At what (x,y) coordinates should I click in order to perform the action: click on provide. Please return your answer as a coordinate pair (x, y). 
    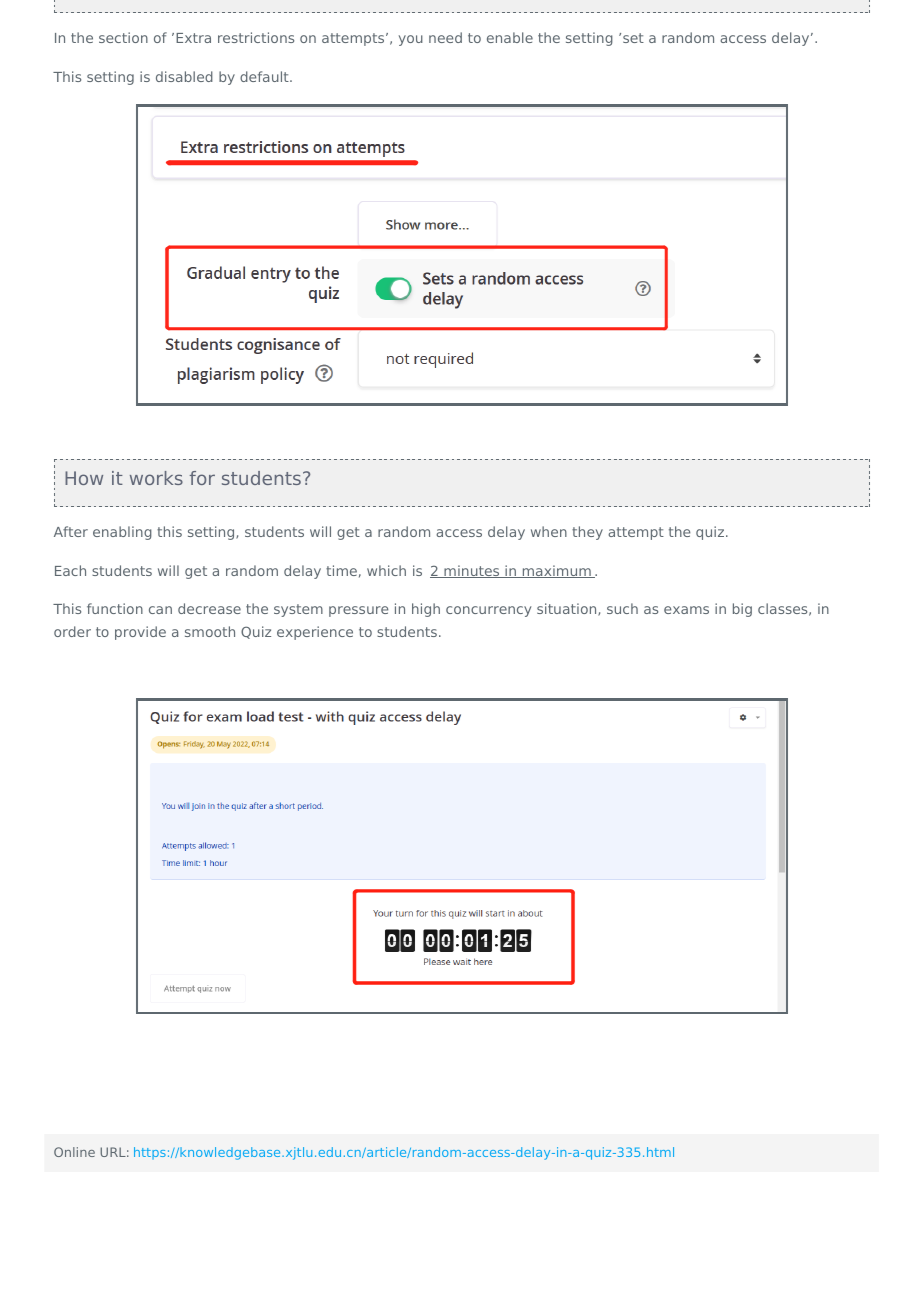
    Looking at the image, I should click on (140, 633).
